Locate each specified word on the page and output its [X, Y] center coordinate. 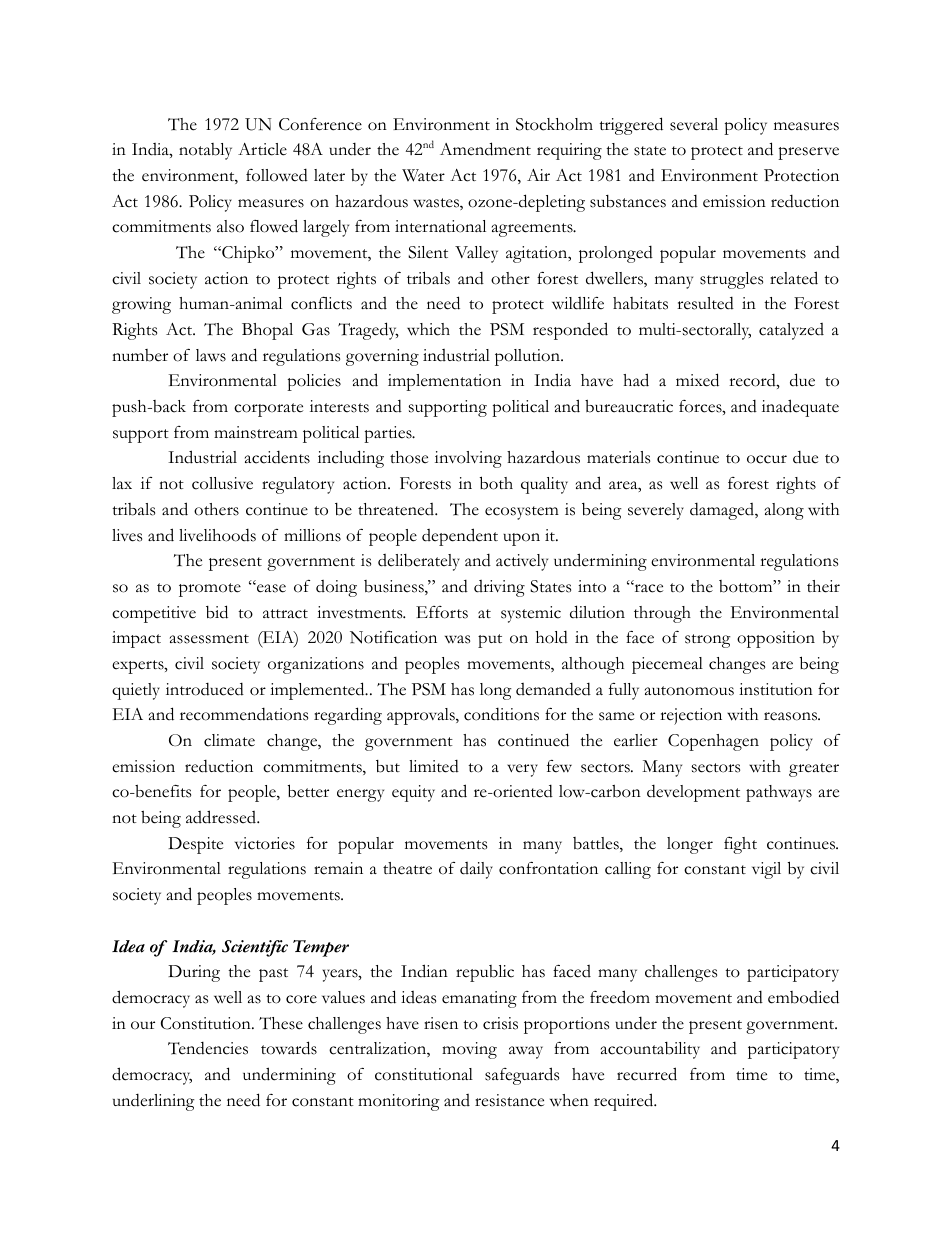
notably [205, 151]
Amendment [485, 149]
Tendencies [208, 1048]
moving [469, 1050]
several [694, 124]
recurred [647, 1074]
